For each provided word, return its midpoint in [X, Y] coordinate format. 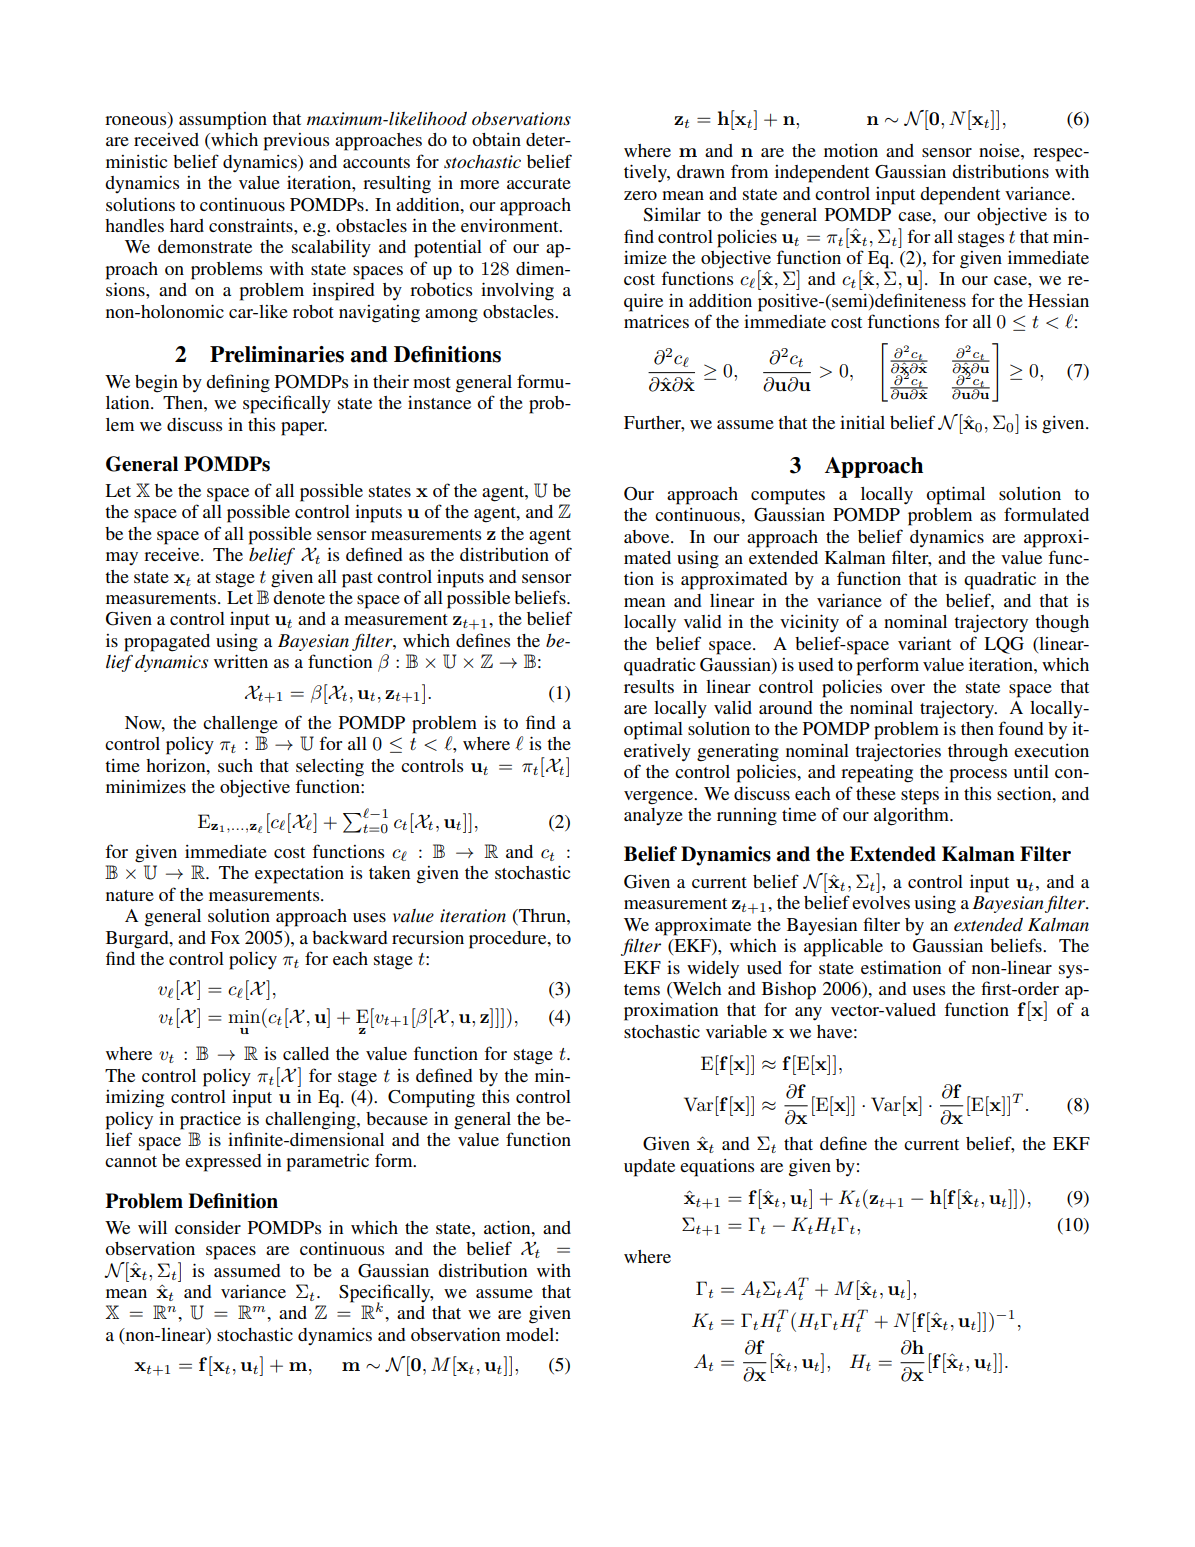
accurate [539, 183]
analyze [653, 816]
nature [130, 895]
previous [296, 142]
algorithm [913, 817]
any [808, 1014]
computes [788, 497]
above [648, 536]
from [749, 171]
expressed [223, 1163]
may [122, 558]
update [649, 1168]
